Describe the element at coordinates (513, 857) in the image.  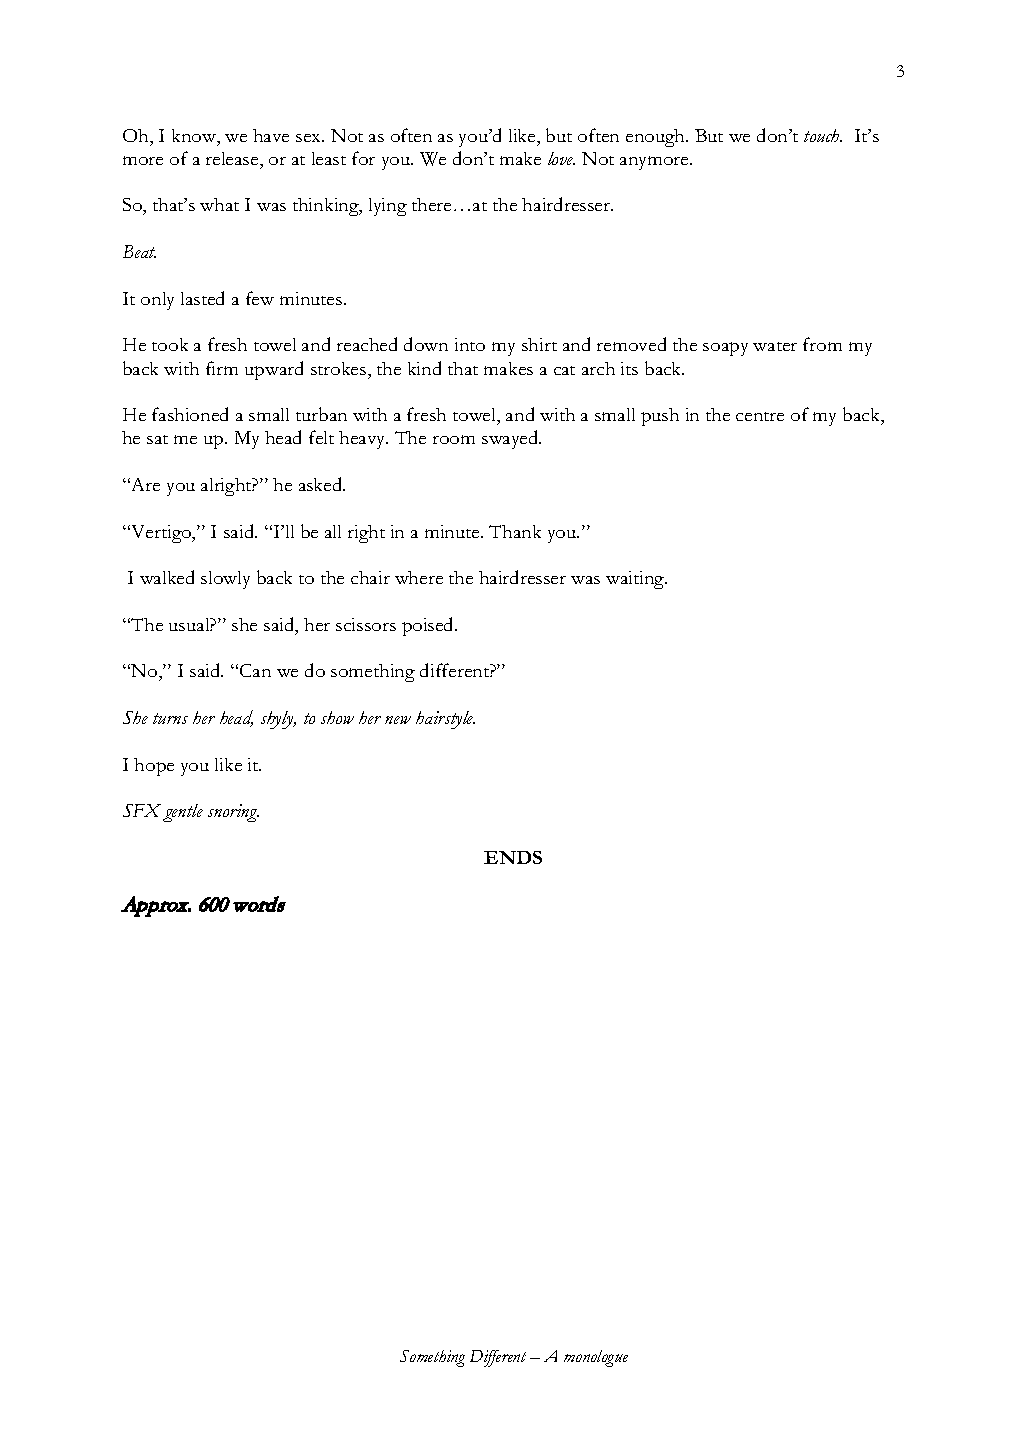
I see `ENDS` at that location.
